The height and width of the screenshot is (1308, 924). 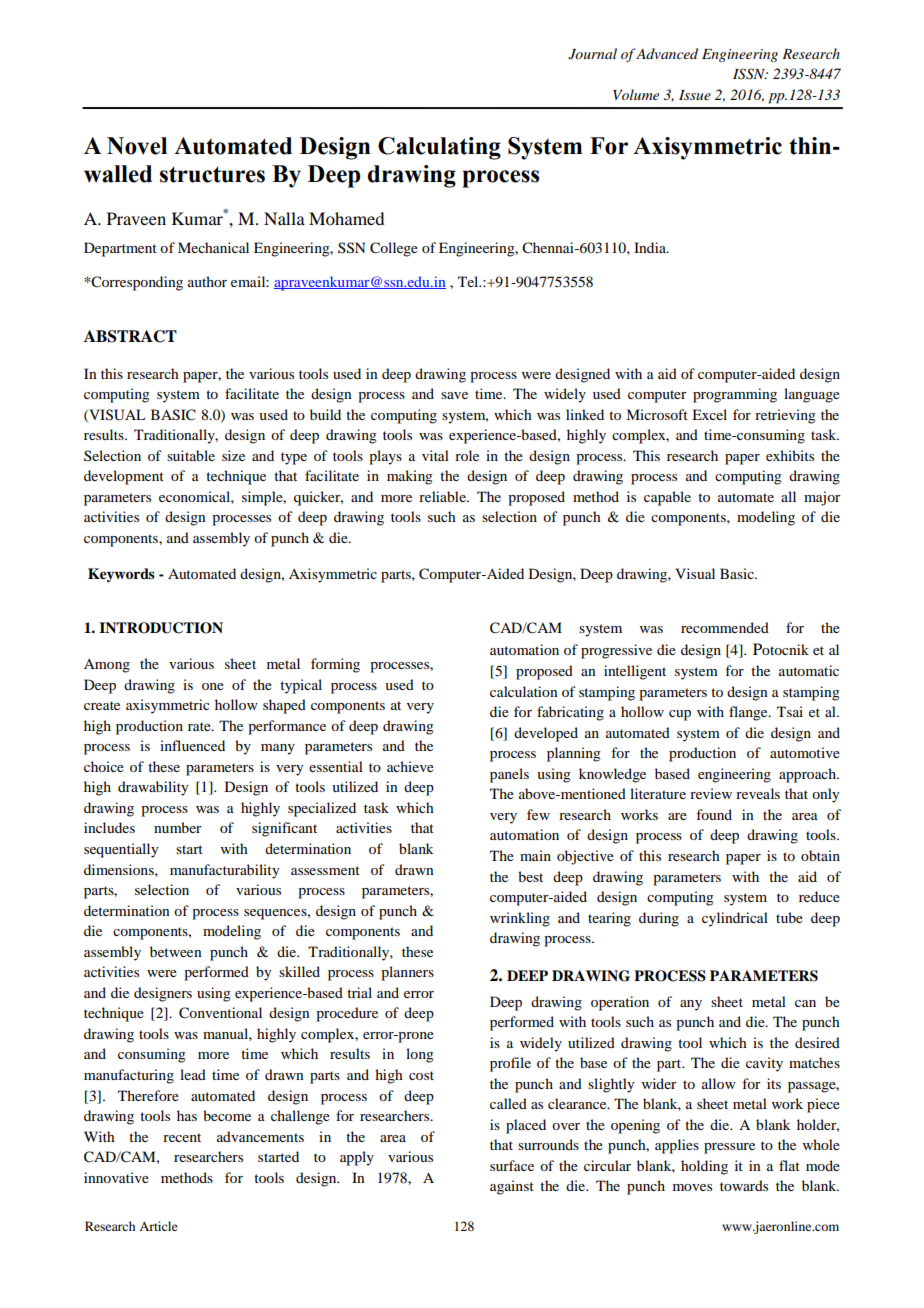 What do you see at coordinates (509, 775) in the screenshot?
I see `panels` at bounding box center [509, 775].
